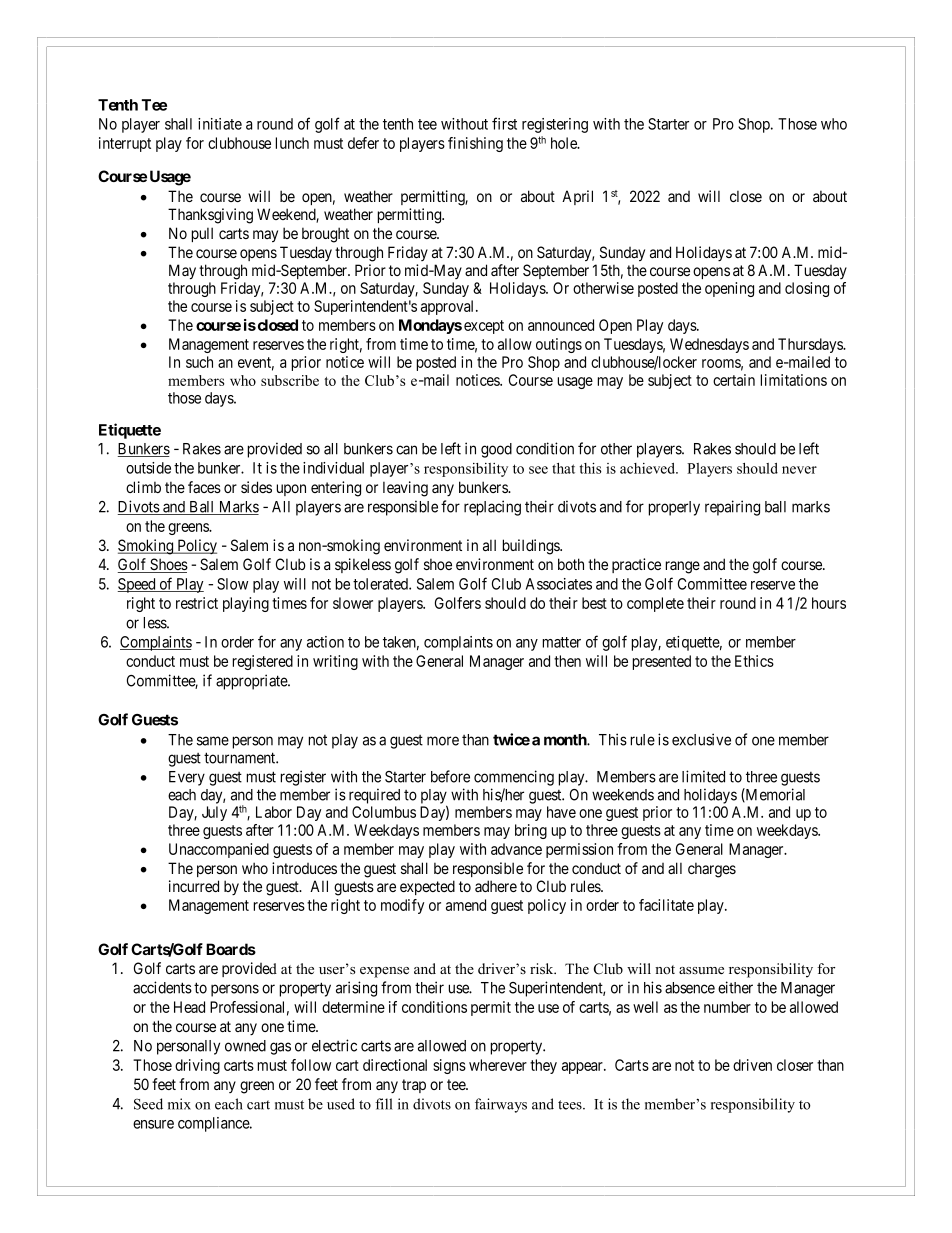 The width and height of the document is (952, 1233). What do you see at coordinates (475, 144) in the document?
I see `finishing` at bounding box center [475, 144].
